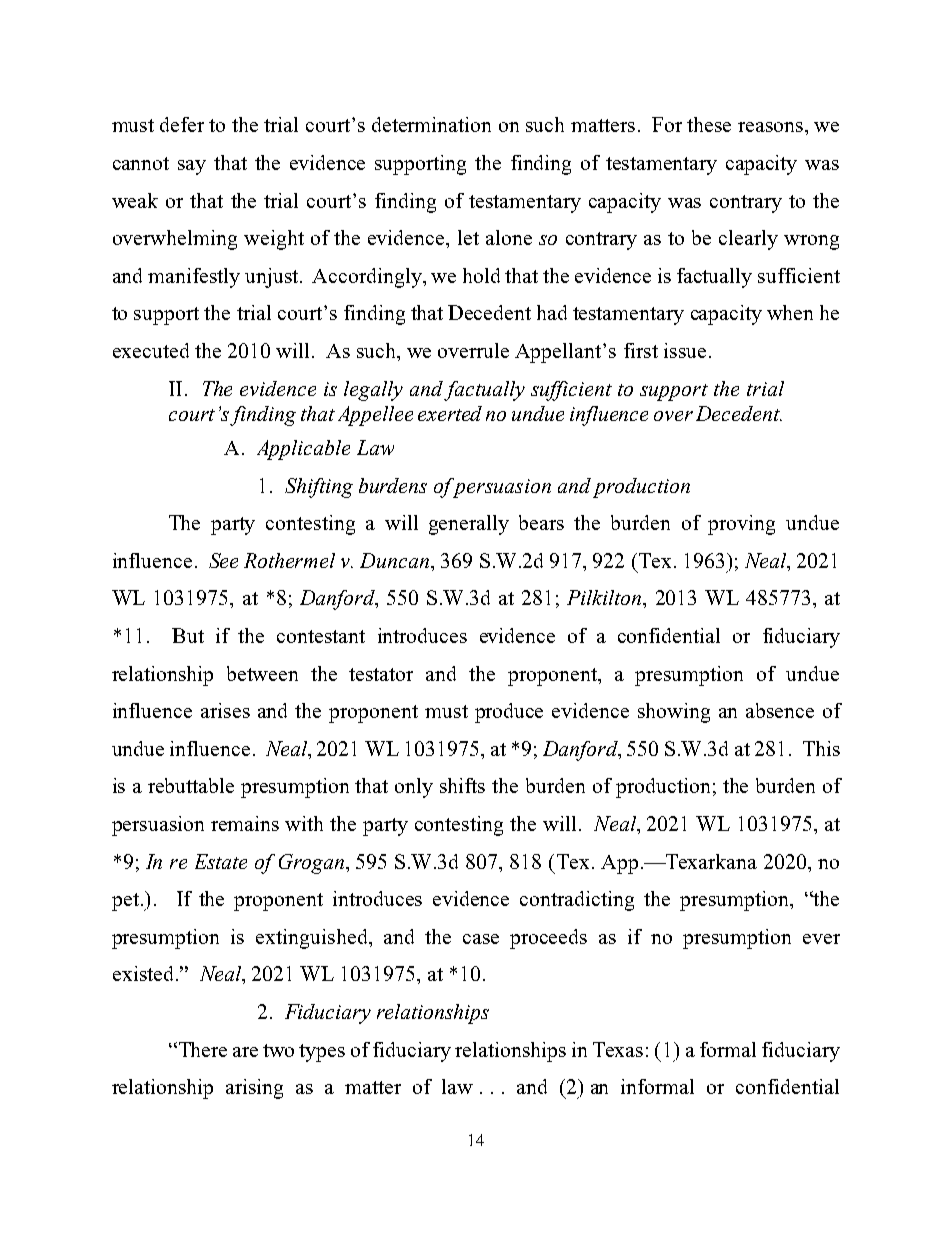 The image size is (952, 1233). What do you see at coordinates (618, 1049) in the screenshot?
I see `Texas` at bounding box center [618, 1049].
